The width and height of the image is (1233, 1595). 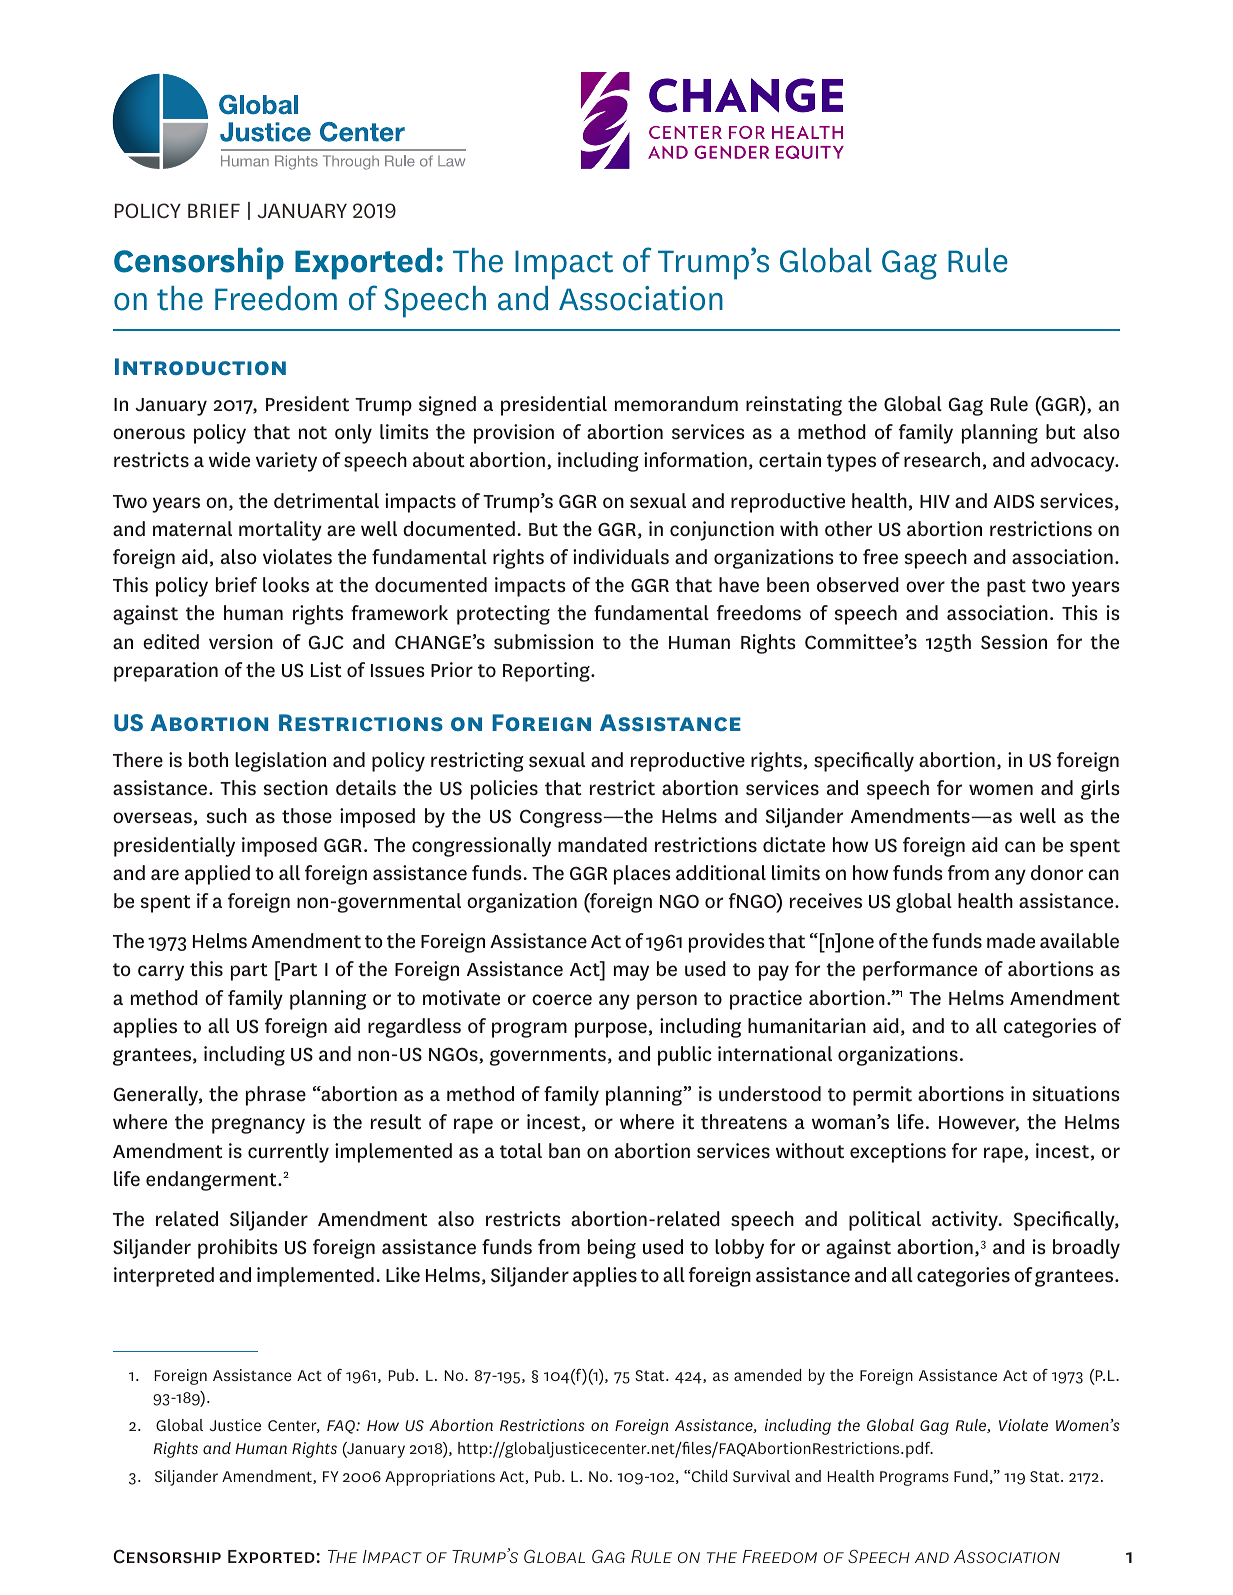 I want to click on phrase, so click(x=276, y=1096).
